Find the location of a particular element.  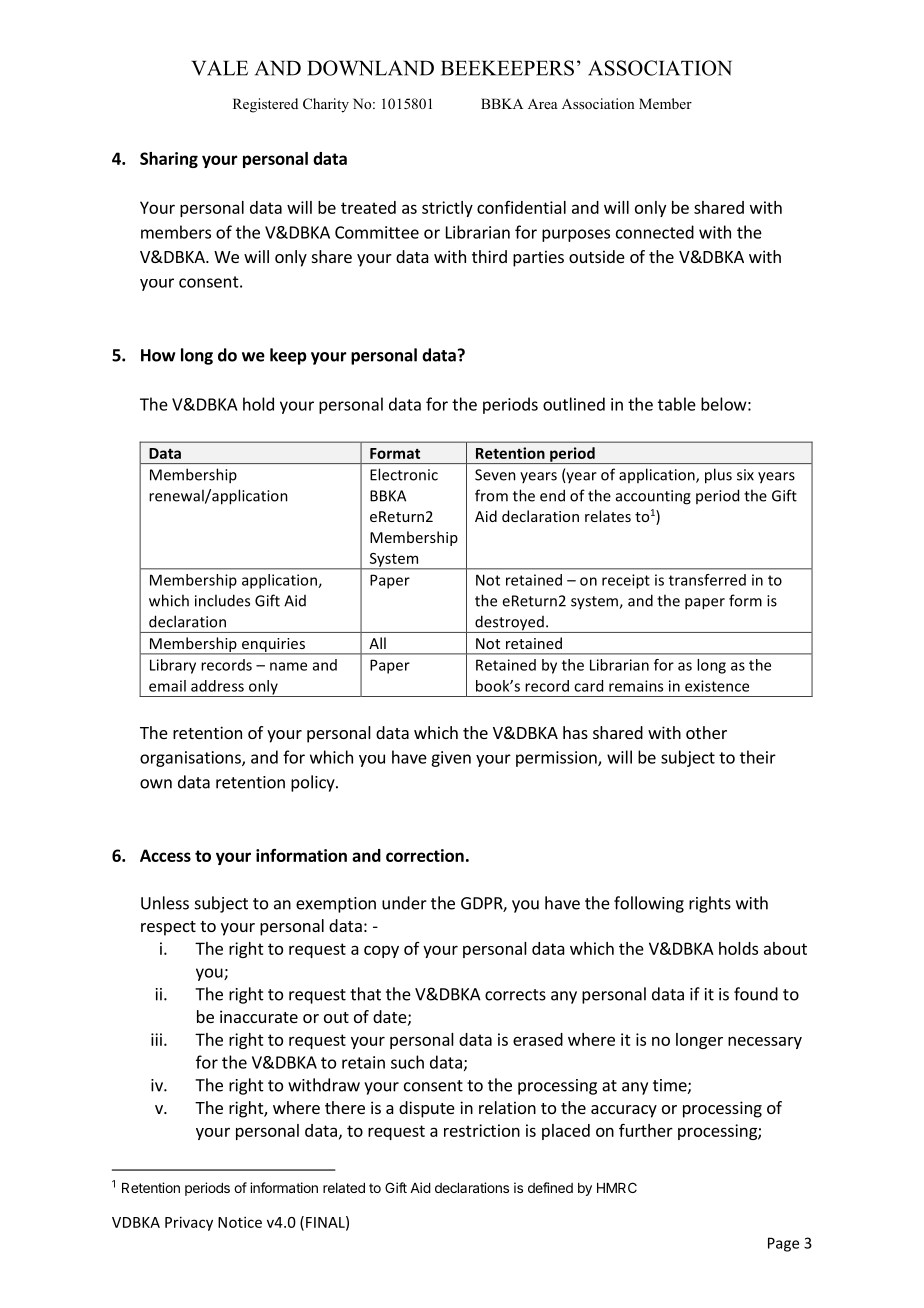

destroyed is located at coordinates (509, 624).
